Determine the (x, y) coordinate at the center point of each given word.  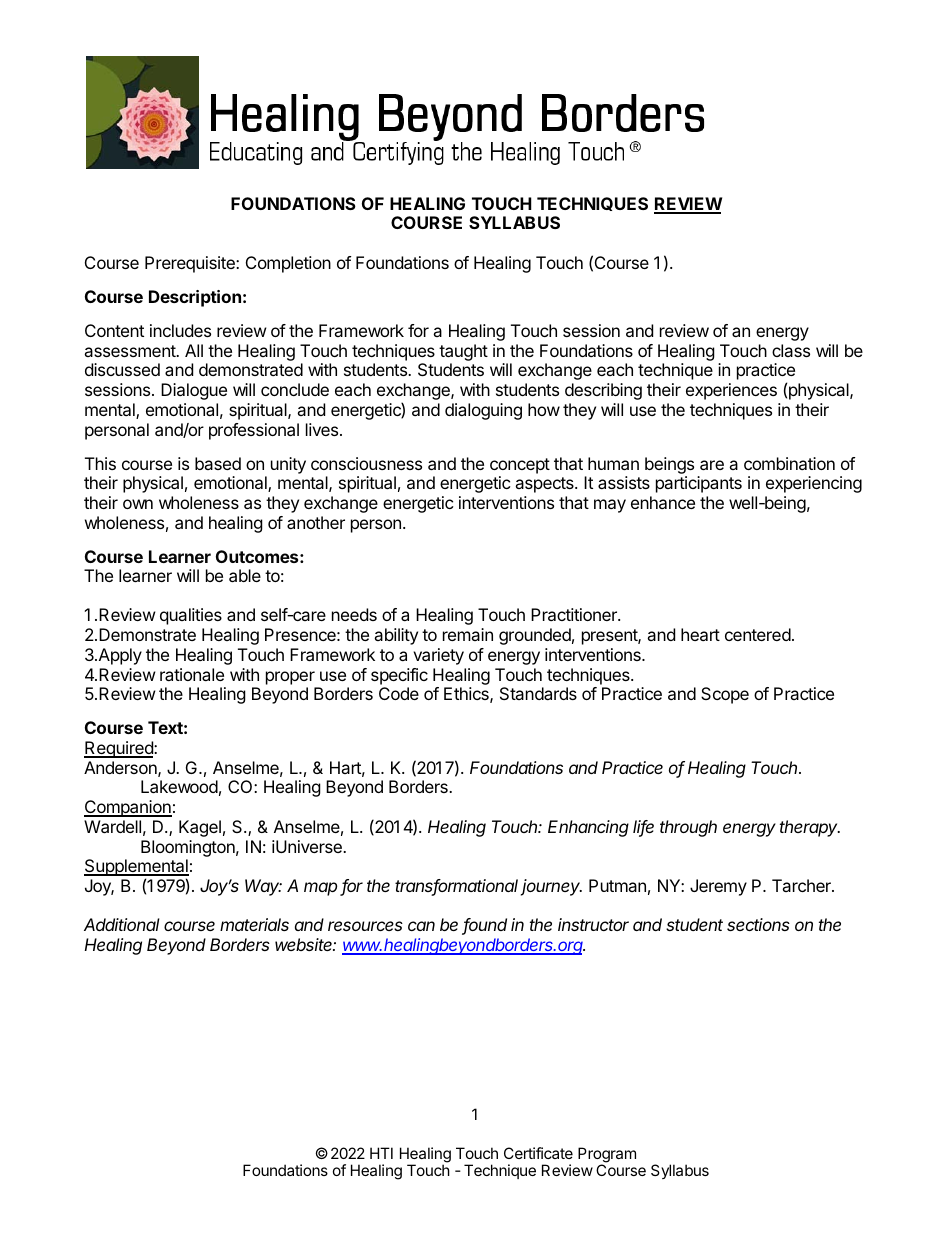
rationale (192, 674)
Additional (122, 924)
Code (399, 693)
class (791, 350)
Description (195, 298)
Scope (725, 695)
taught (463, 354)
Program (607, 1156)
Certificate (538, 1153)
